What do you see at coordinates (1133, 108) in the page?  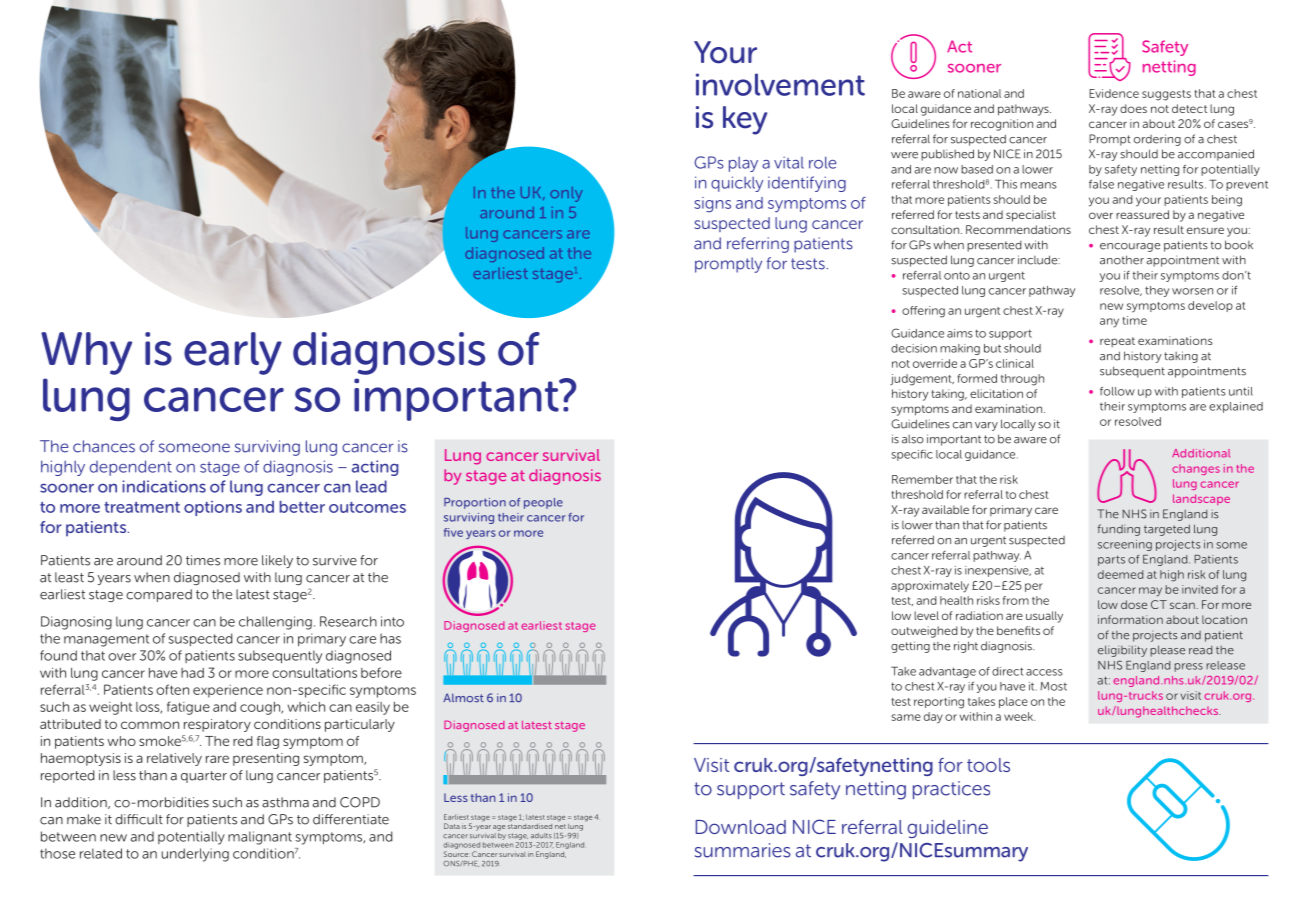 I see `does` at bounding box center [1133, 108].
